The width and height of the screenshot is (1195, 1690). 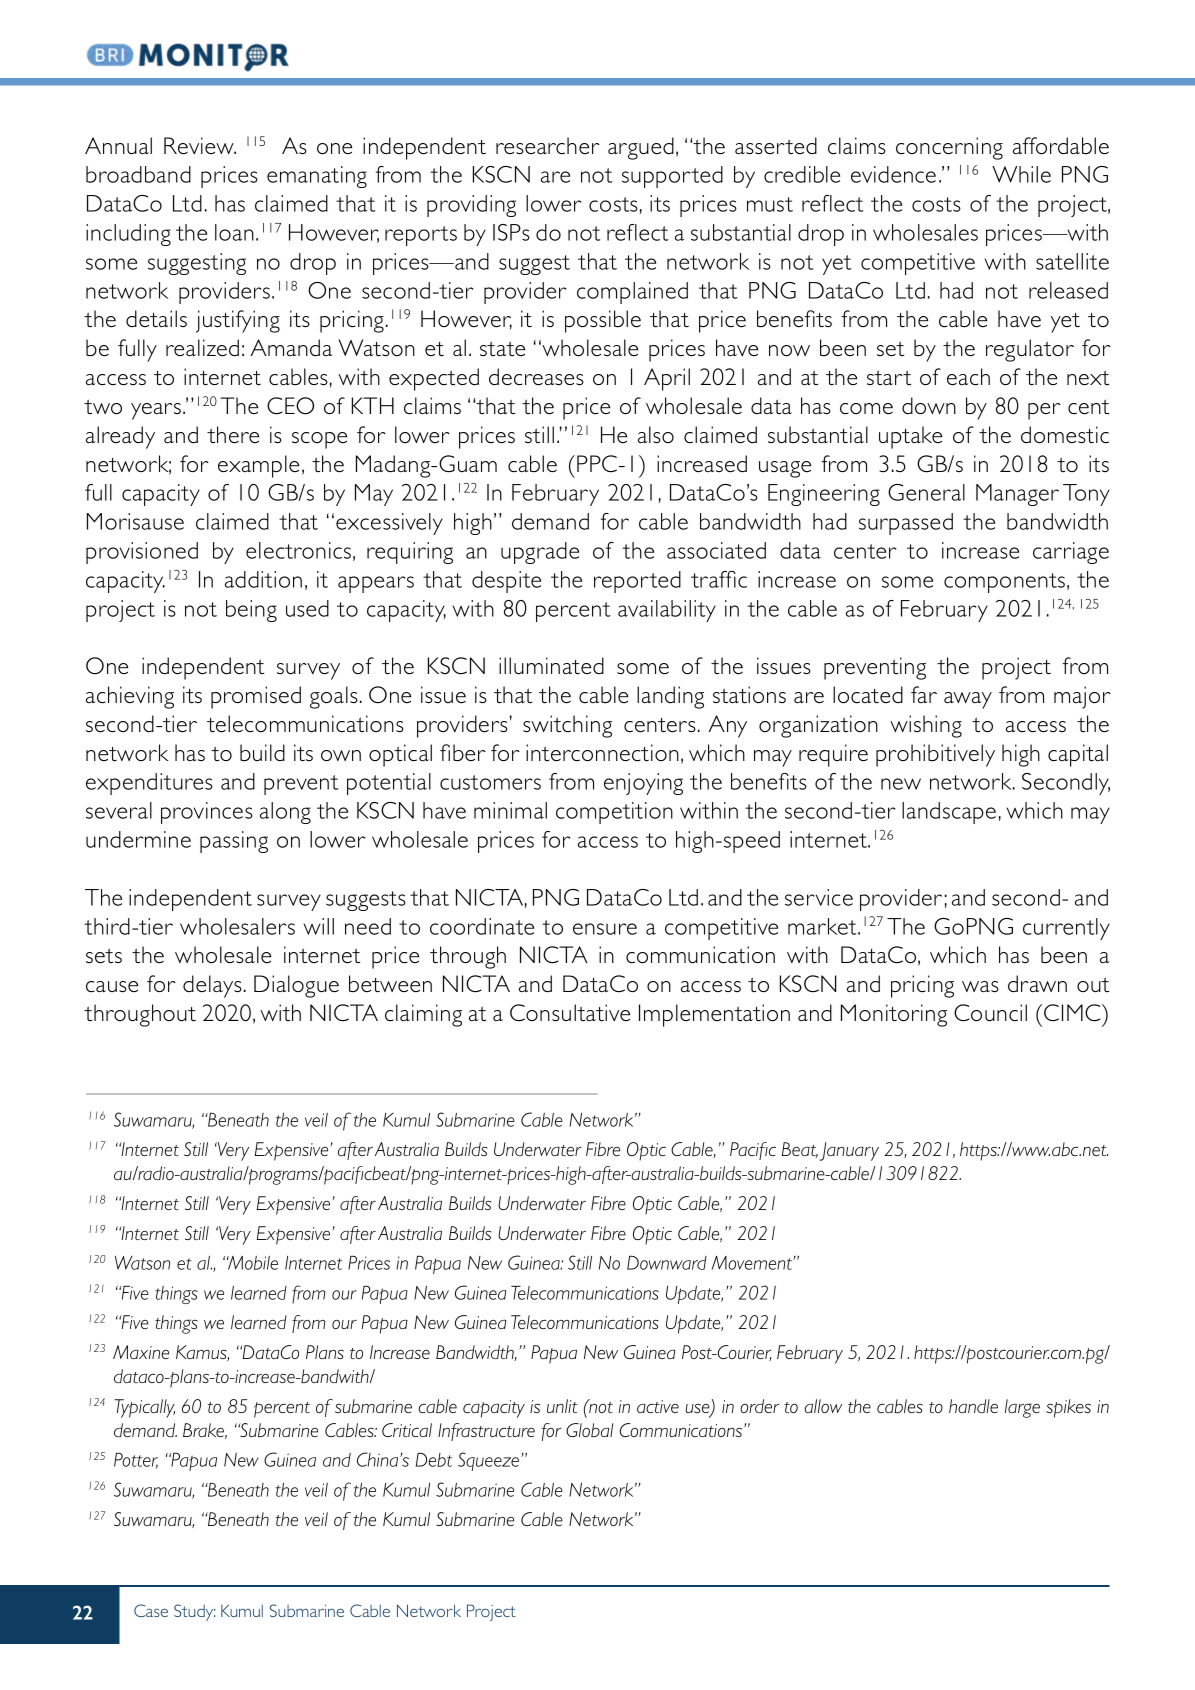 What do you see at coordinates (252, 1263) in the screenshot?
I see `Mobile` at bounding box center [252, 1263].
